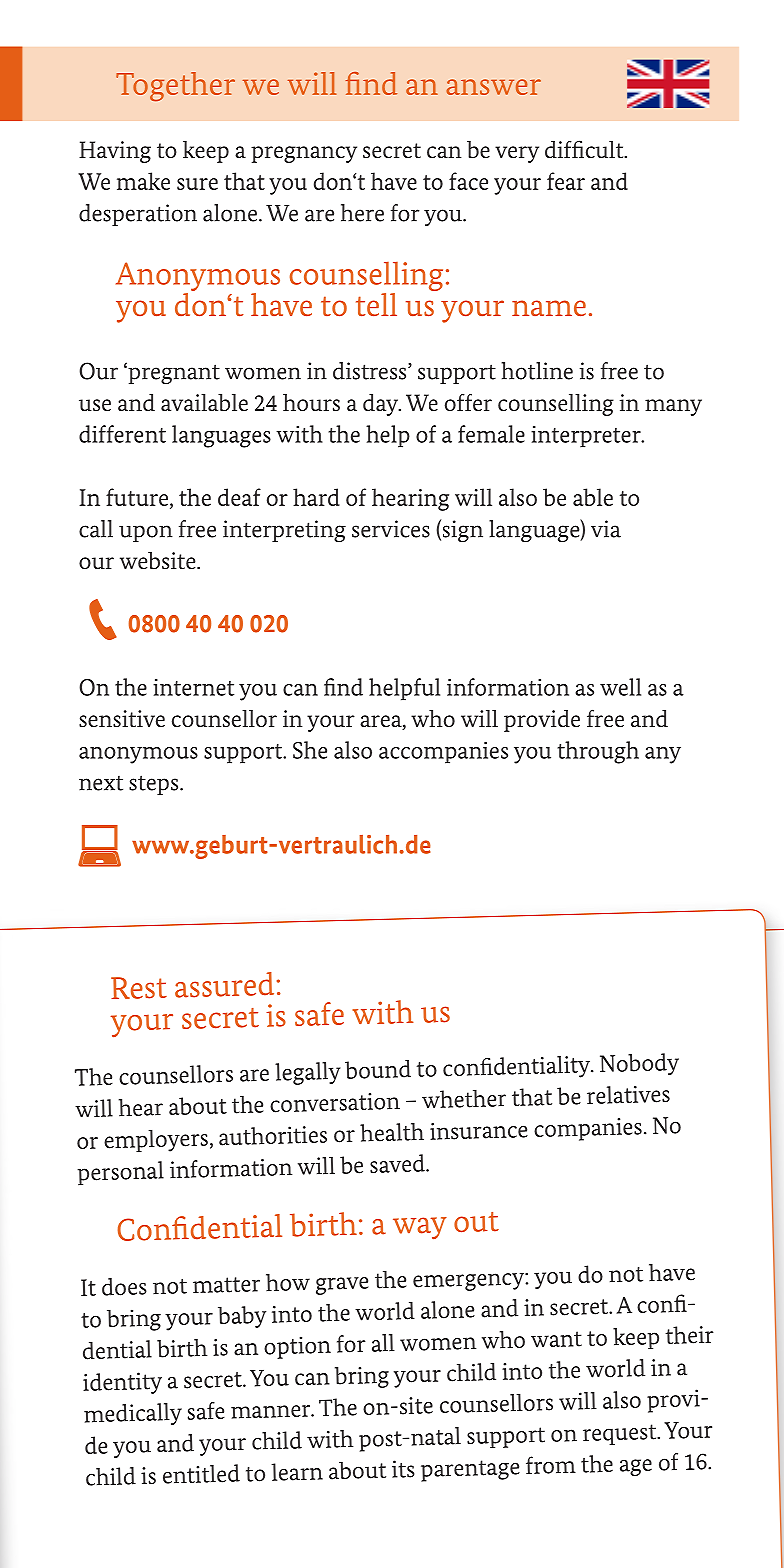 Image resolution: width=784 pixels, height=1568 pixels. Describe the element at coordinates (310, 750) in the screenshot. I see `She` at that location.
